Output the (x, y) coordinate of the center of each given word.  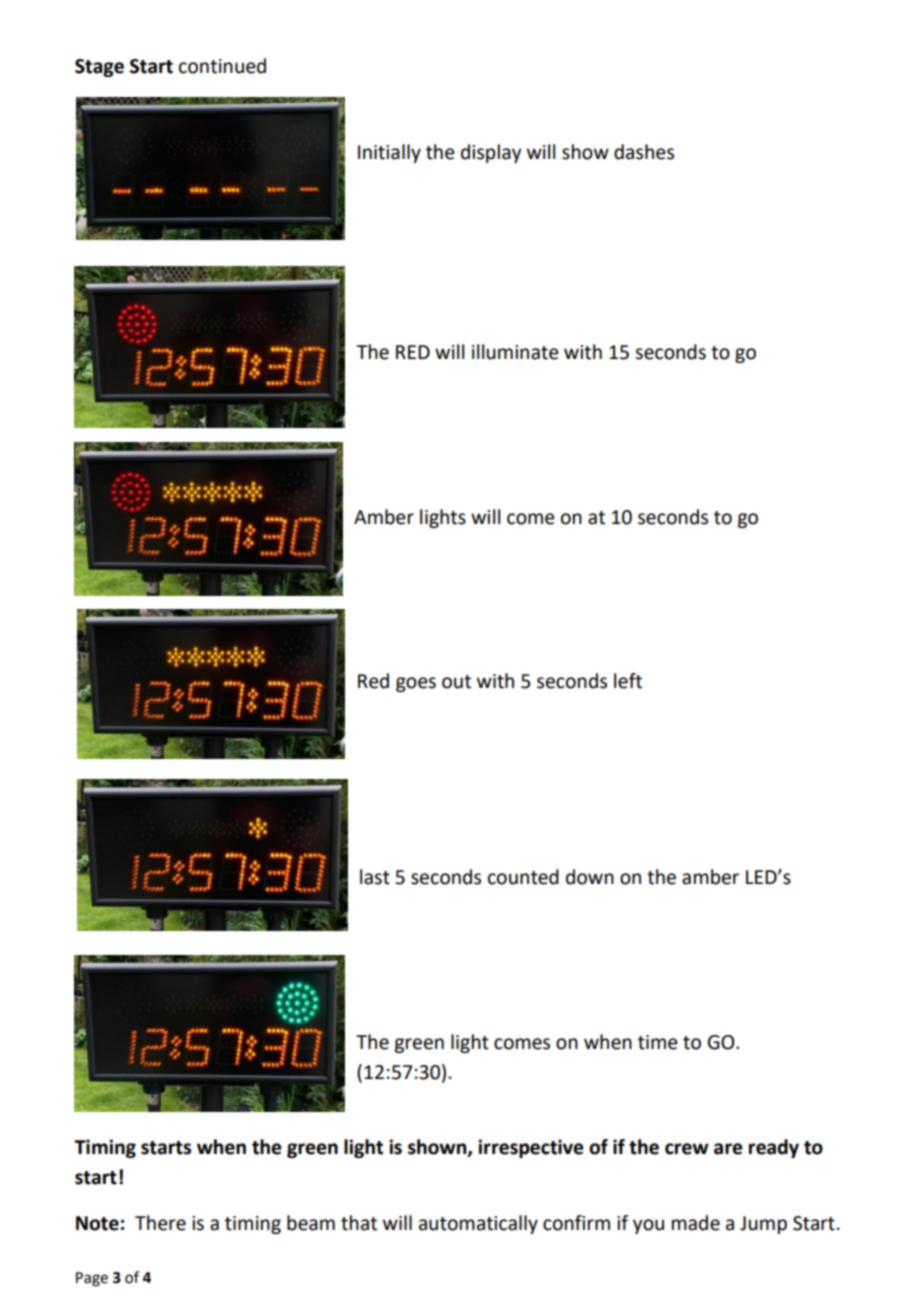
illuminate (515, 352)
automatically (478, 1224)
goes (416, 684)
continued (222, 66)
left (628, 681)
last (375, 877)
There (160, 1223)
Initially (389, 153)
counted (523, 877)
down (590, 877)
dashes (644, 152)
